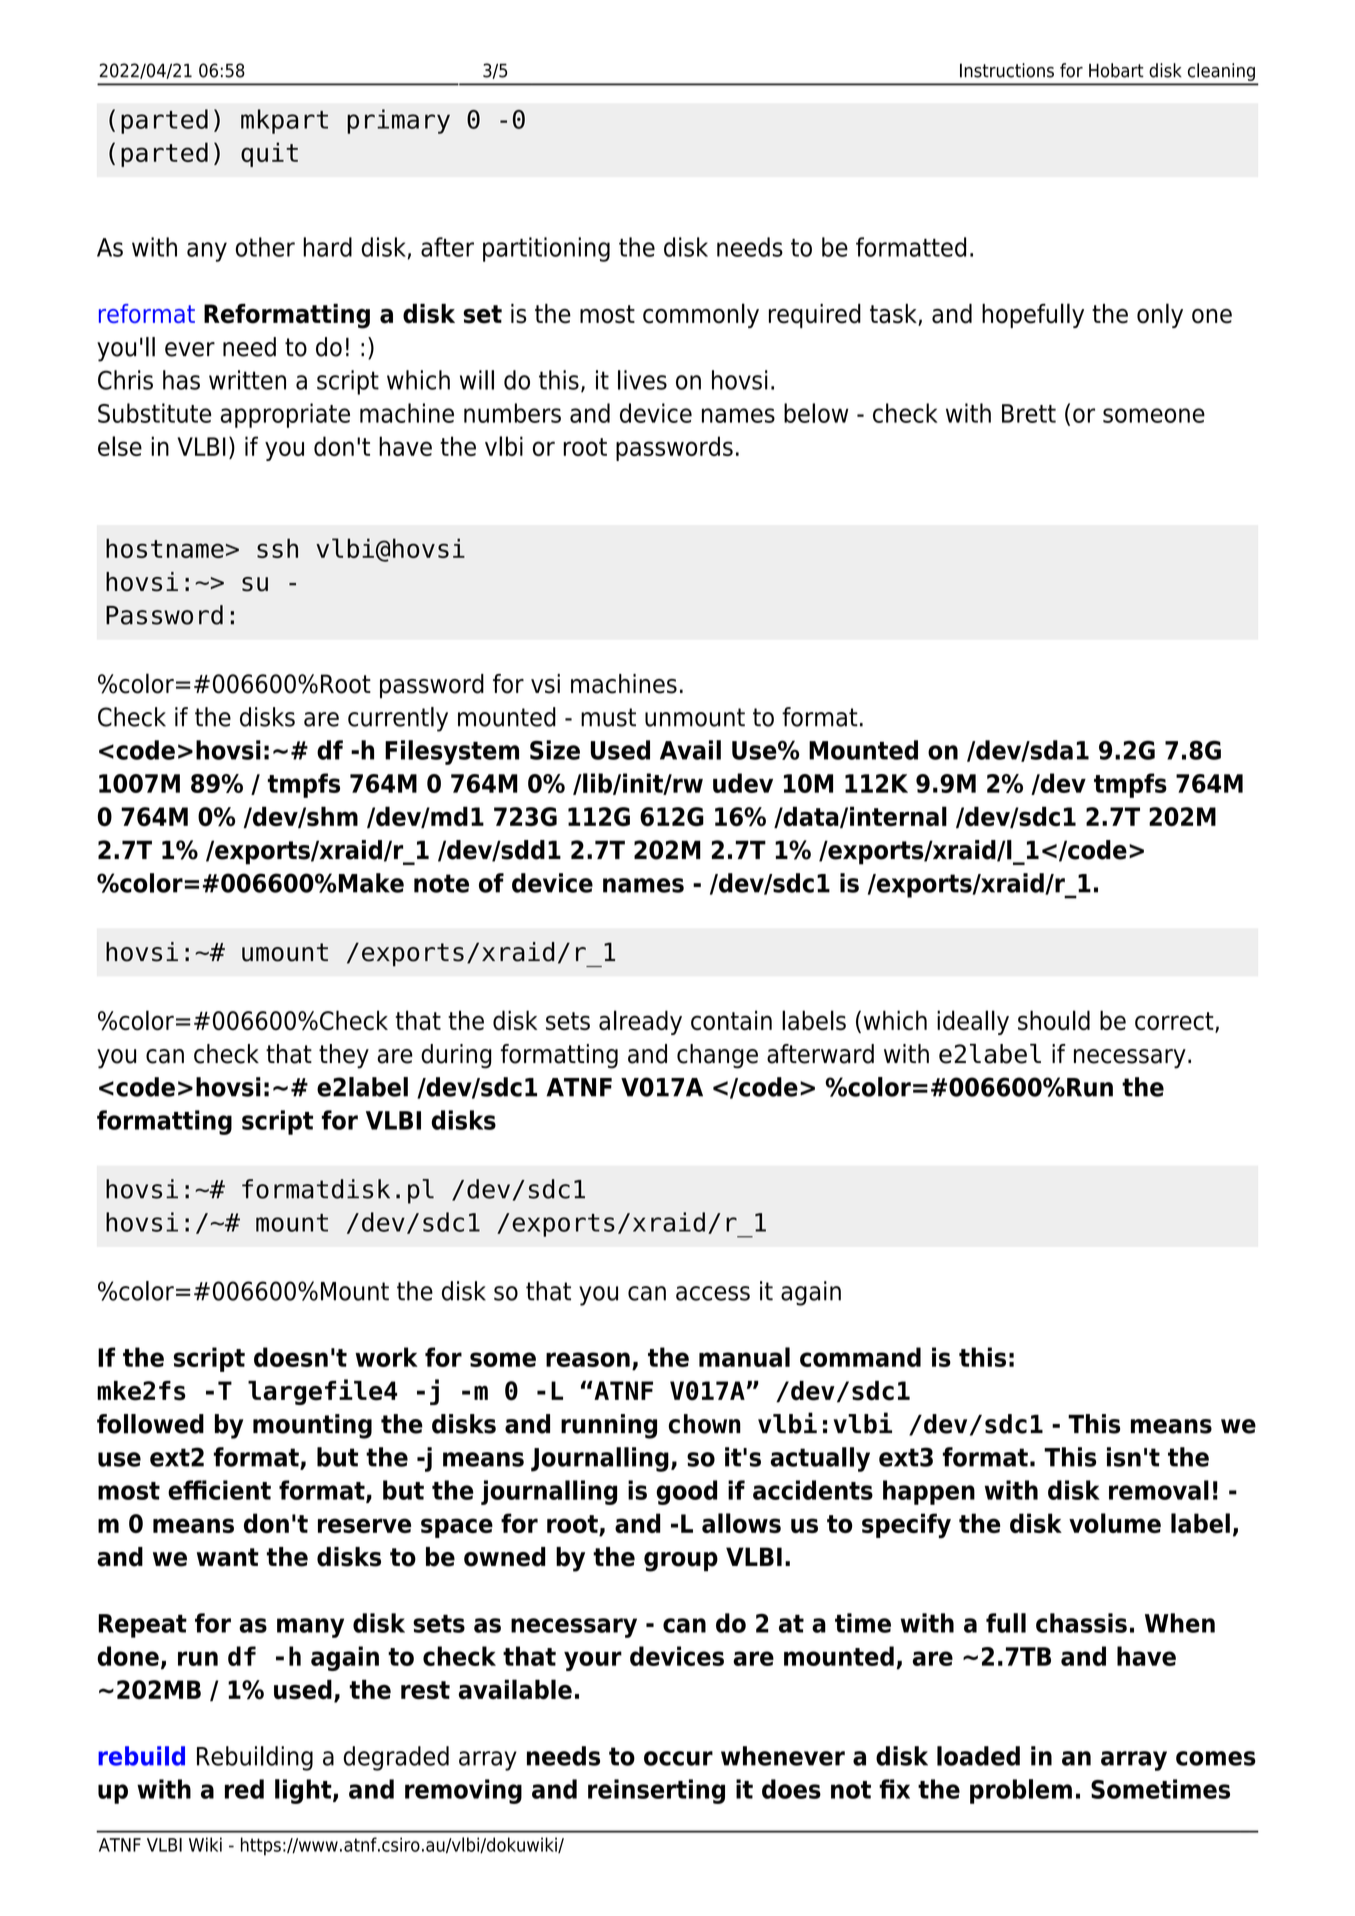 The image size is (1355, 1916). Describe the element at coordinates (1021, 1791) in the screenshot. I see `problem` at that location.
